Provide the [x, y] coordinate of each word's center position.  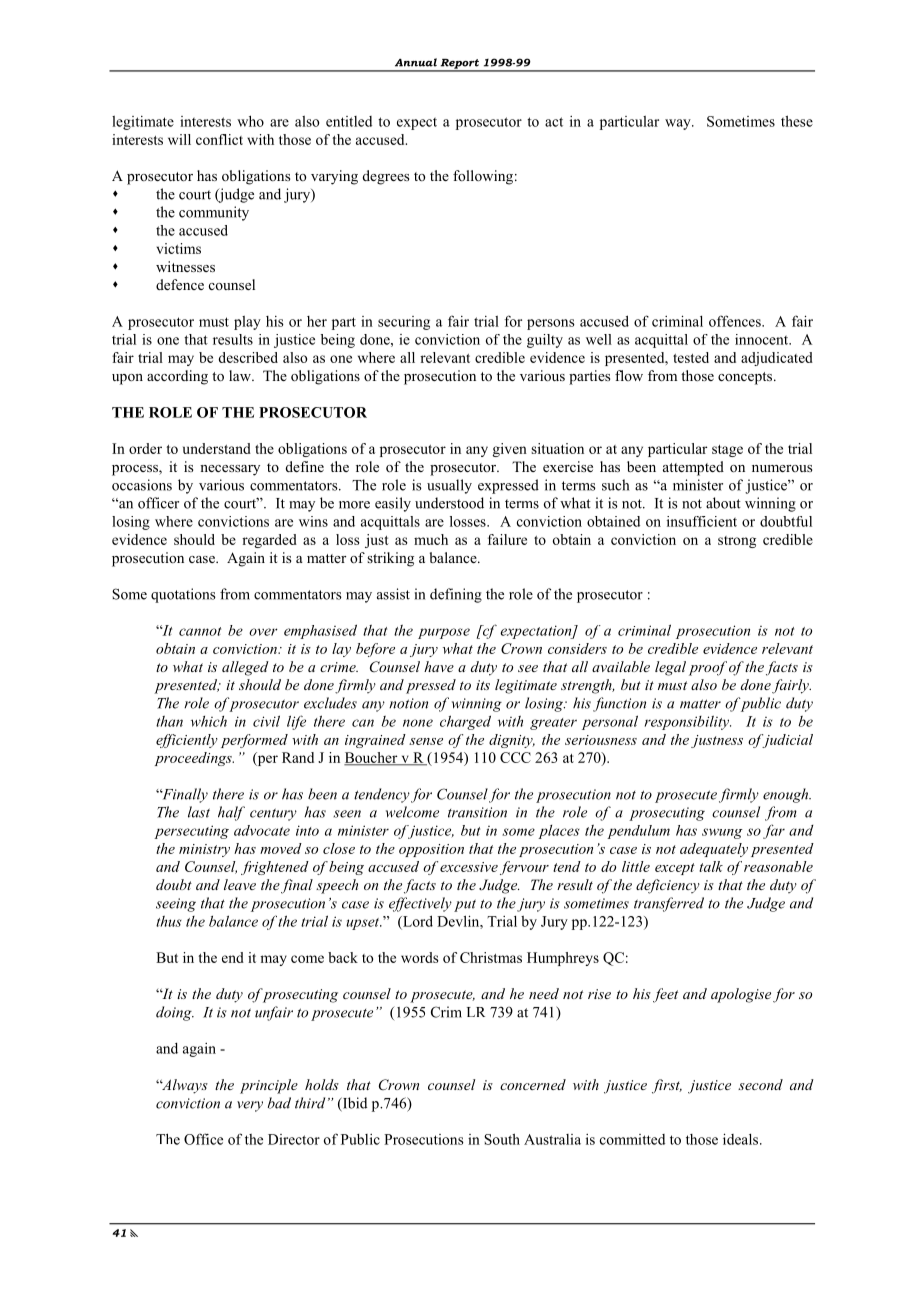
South [502, 1139]
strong [737, 542]
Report [460, 65]
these [797, 121]
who [250, 121]
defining [456, 595]
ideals [742, 1139]
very [250, 1106]
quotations [183, 595]
